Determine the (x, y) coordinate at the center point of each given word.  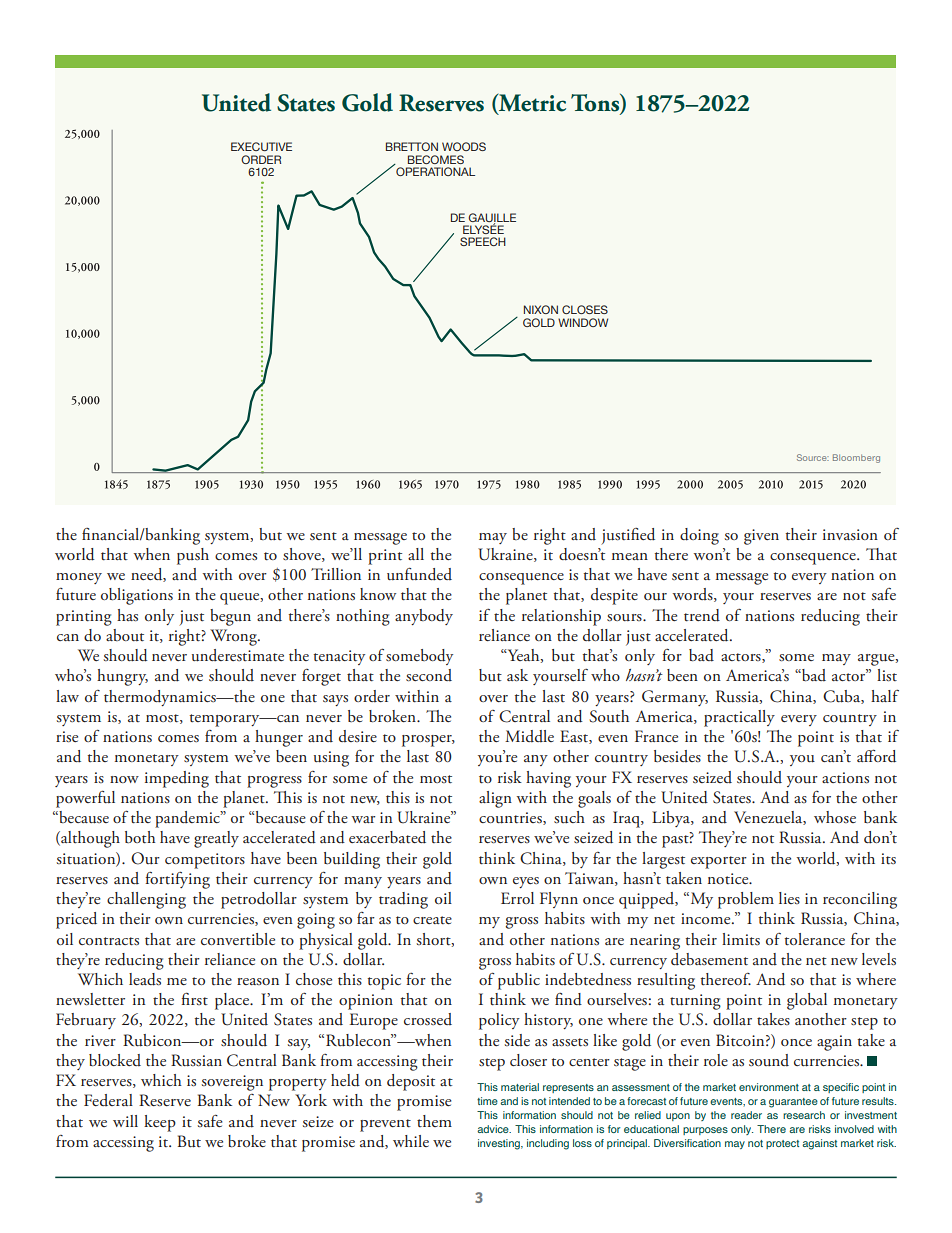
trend (702, 615)
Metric (531, 103)
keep (160, 1123)
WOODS (464, 146)
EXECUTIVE (261, 146)
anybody (424, 617)
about (125, 635)
